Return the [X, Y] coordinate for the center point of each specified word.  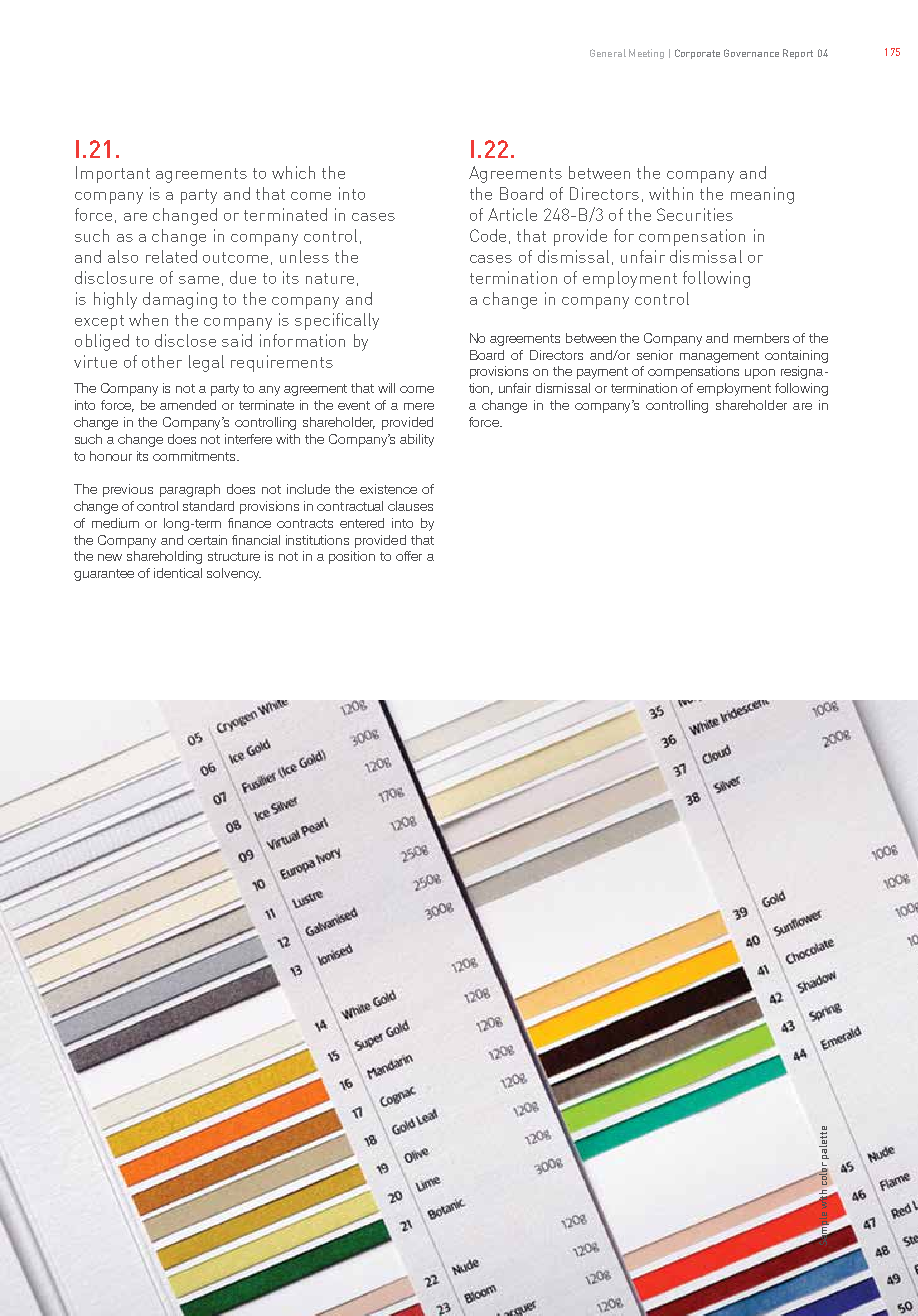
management [719, 357]
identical [178, 573]
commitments [196, 456]
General [608, 53]
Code [488, 235]
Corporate [697, 54]
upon [760, 374]
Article [512, 214]
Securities [695, 214]
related [171, 256]
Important [113, 174]
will [386, 388]
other [162, 361]
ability [417, 440]
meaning [762, 195]
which [293, 172]
